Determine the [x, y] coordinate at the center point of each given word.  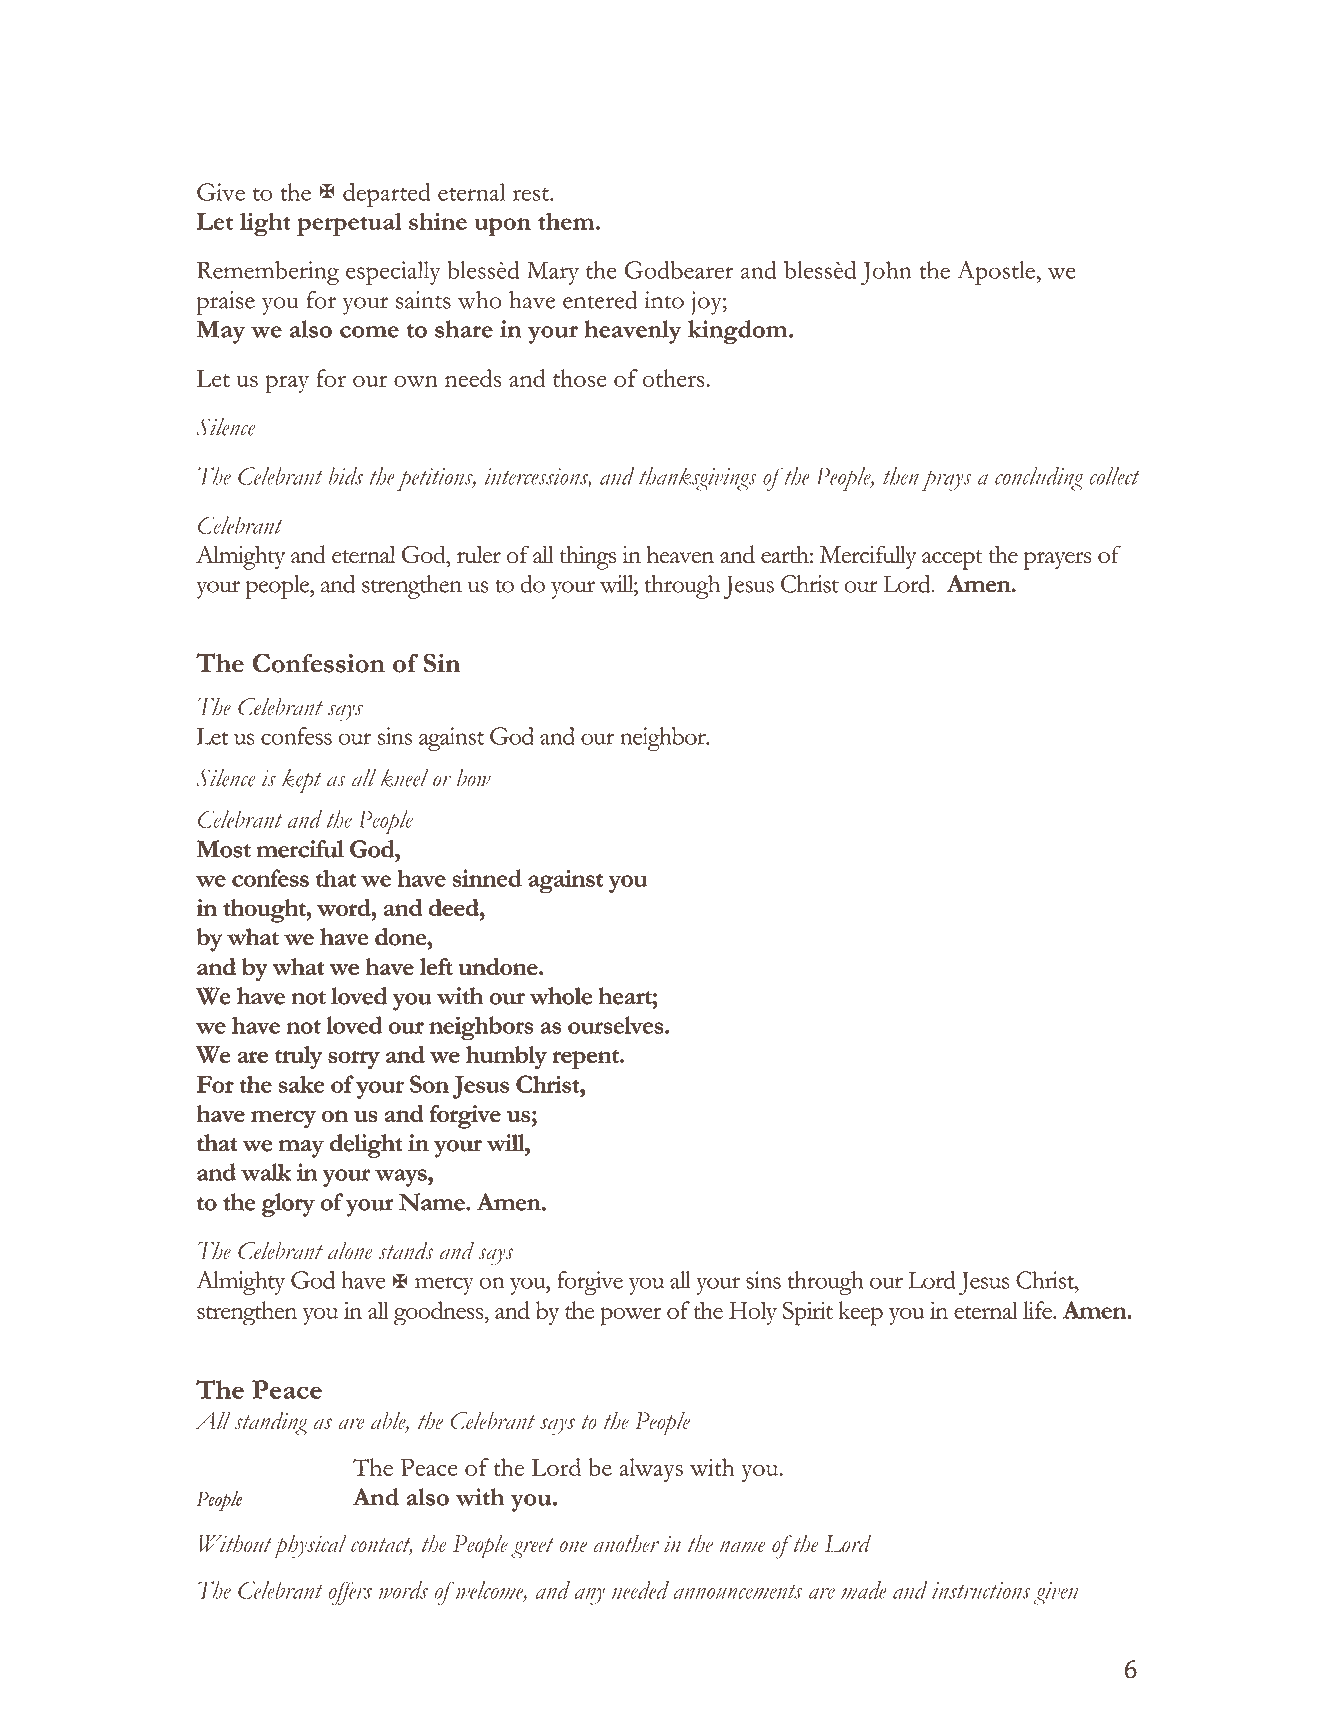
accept [952, 560]
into [664, 300]
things [588, 558]
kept [302, 781]
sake [301, 1084]
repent [586, 1060]
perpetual [349, 224]
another [627, 1544]
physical [310, 1547]
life [1038, 1310]
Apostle [997, 273]
